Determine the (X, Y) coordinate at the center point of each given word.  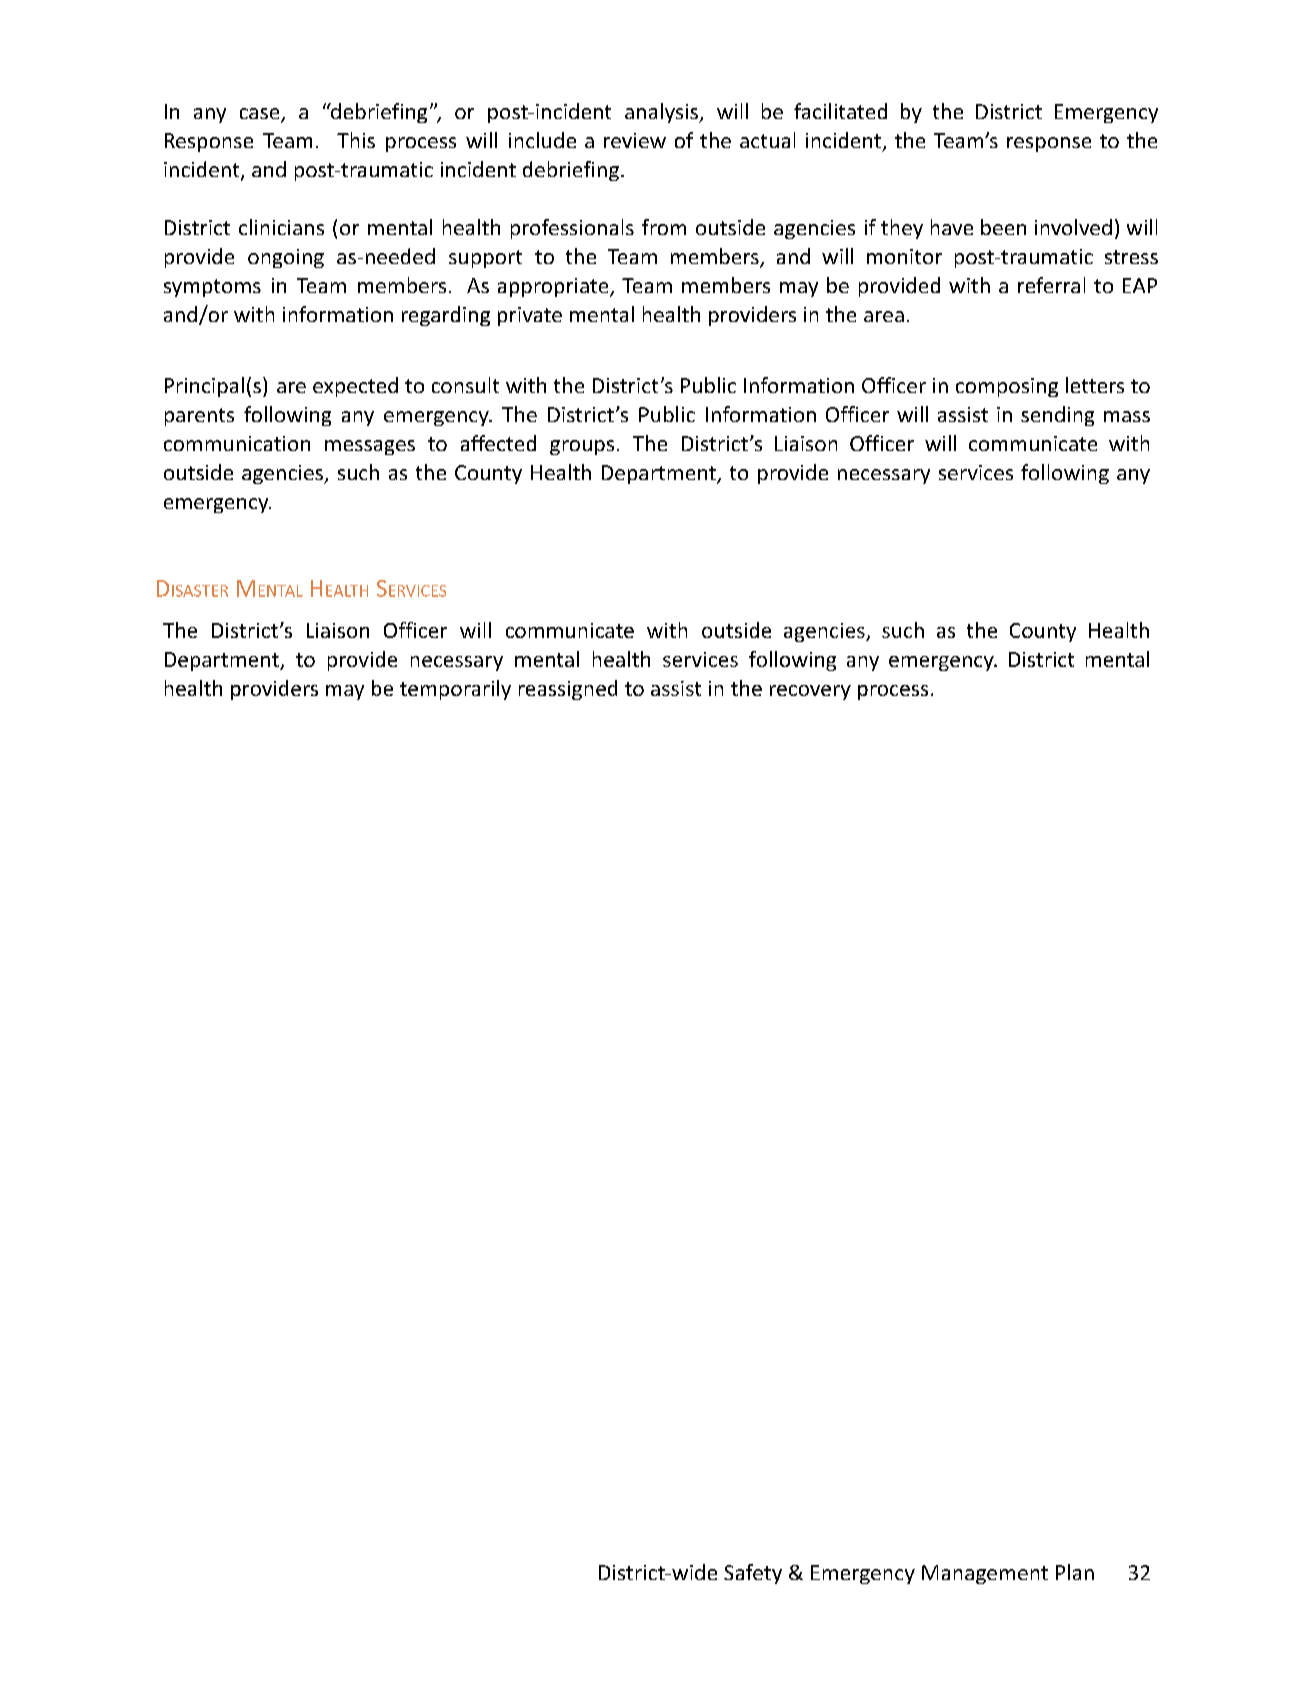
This (356, 140)
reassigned (568, 690)
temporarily (455, 690)
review (635, 140)
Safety (753, 1574)
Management (985, 1574)
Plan (1075, 1572)
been (1003, 227)
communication (237, 443)
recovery (810, 692)
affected (498, 443)
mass (1127, 416)
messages (370, 447)
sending (1057, 416)
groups (582, 447)
